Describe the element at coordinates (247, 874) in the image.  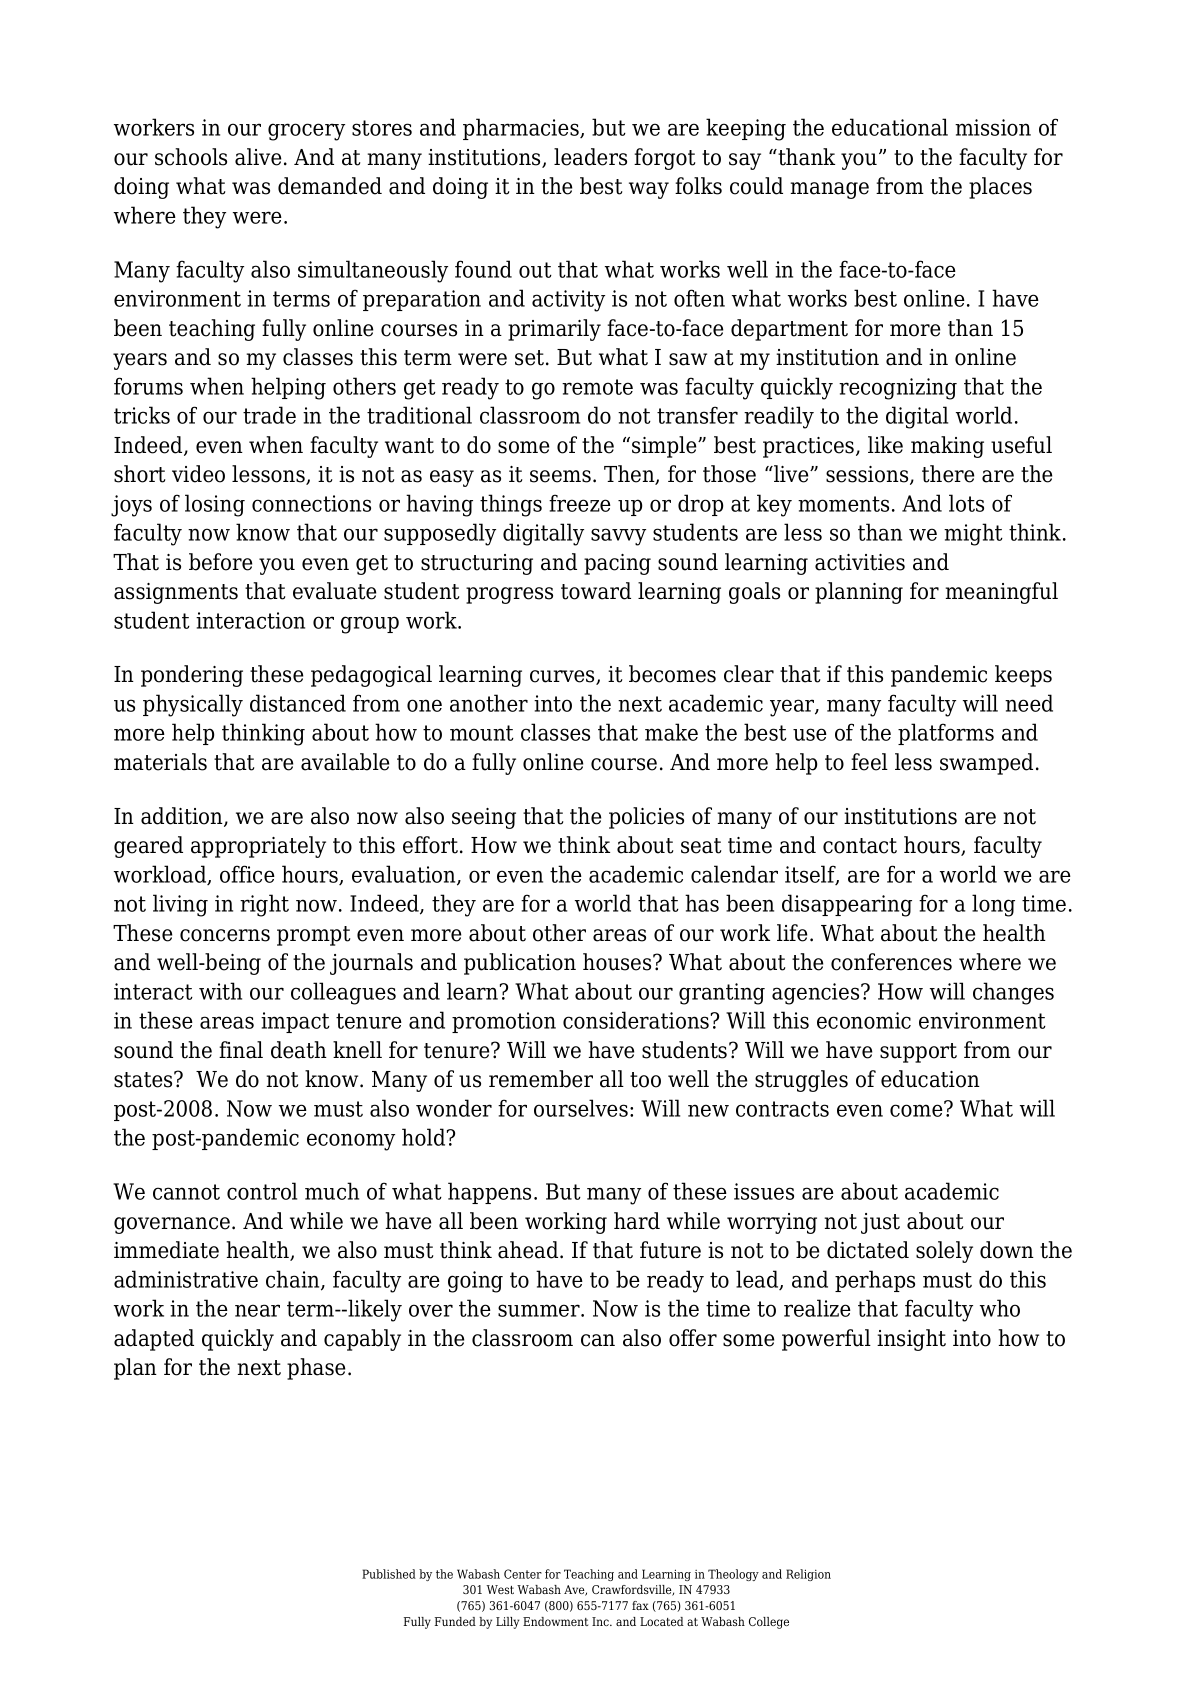
I see `office` at that location.
